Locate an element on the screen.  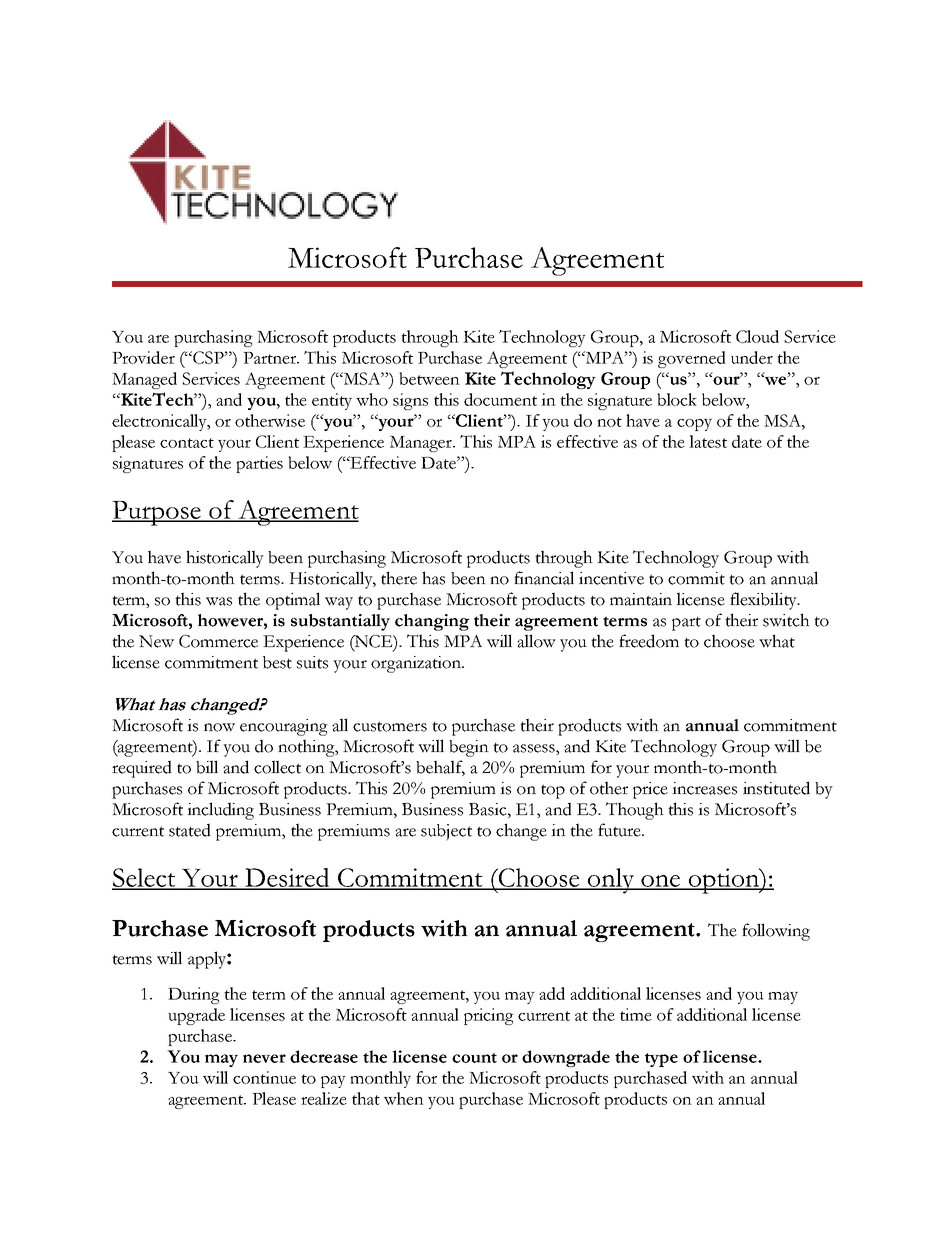
Provider is located at coordinates (143, 357).
